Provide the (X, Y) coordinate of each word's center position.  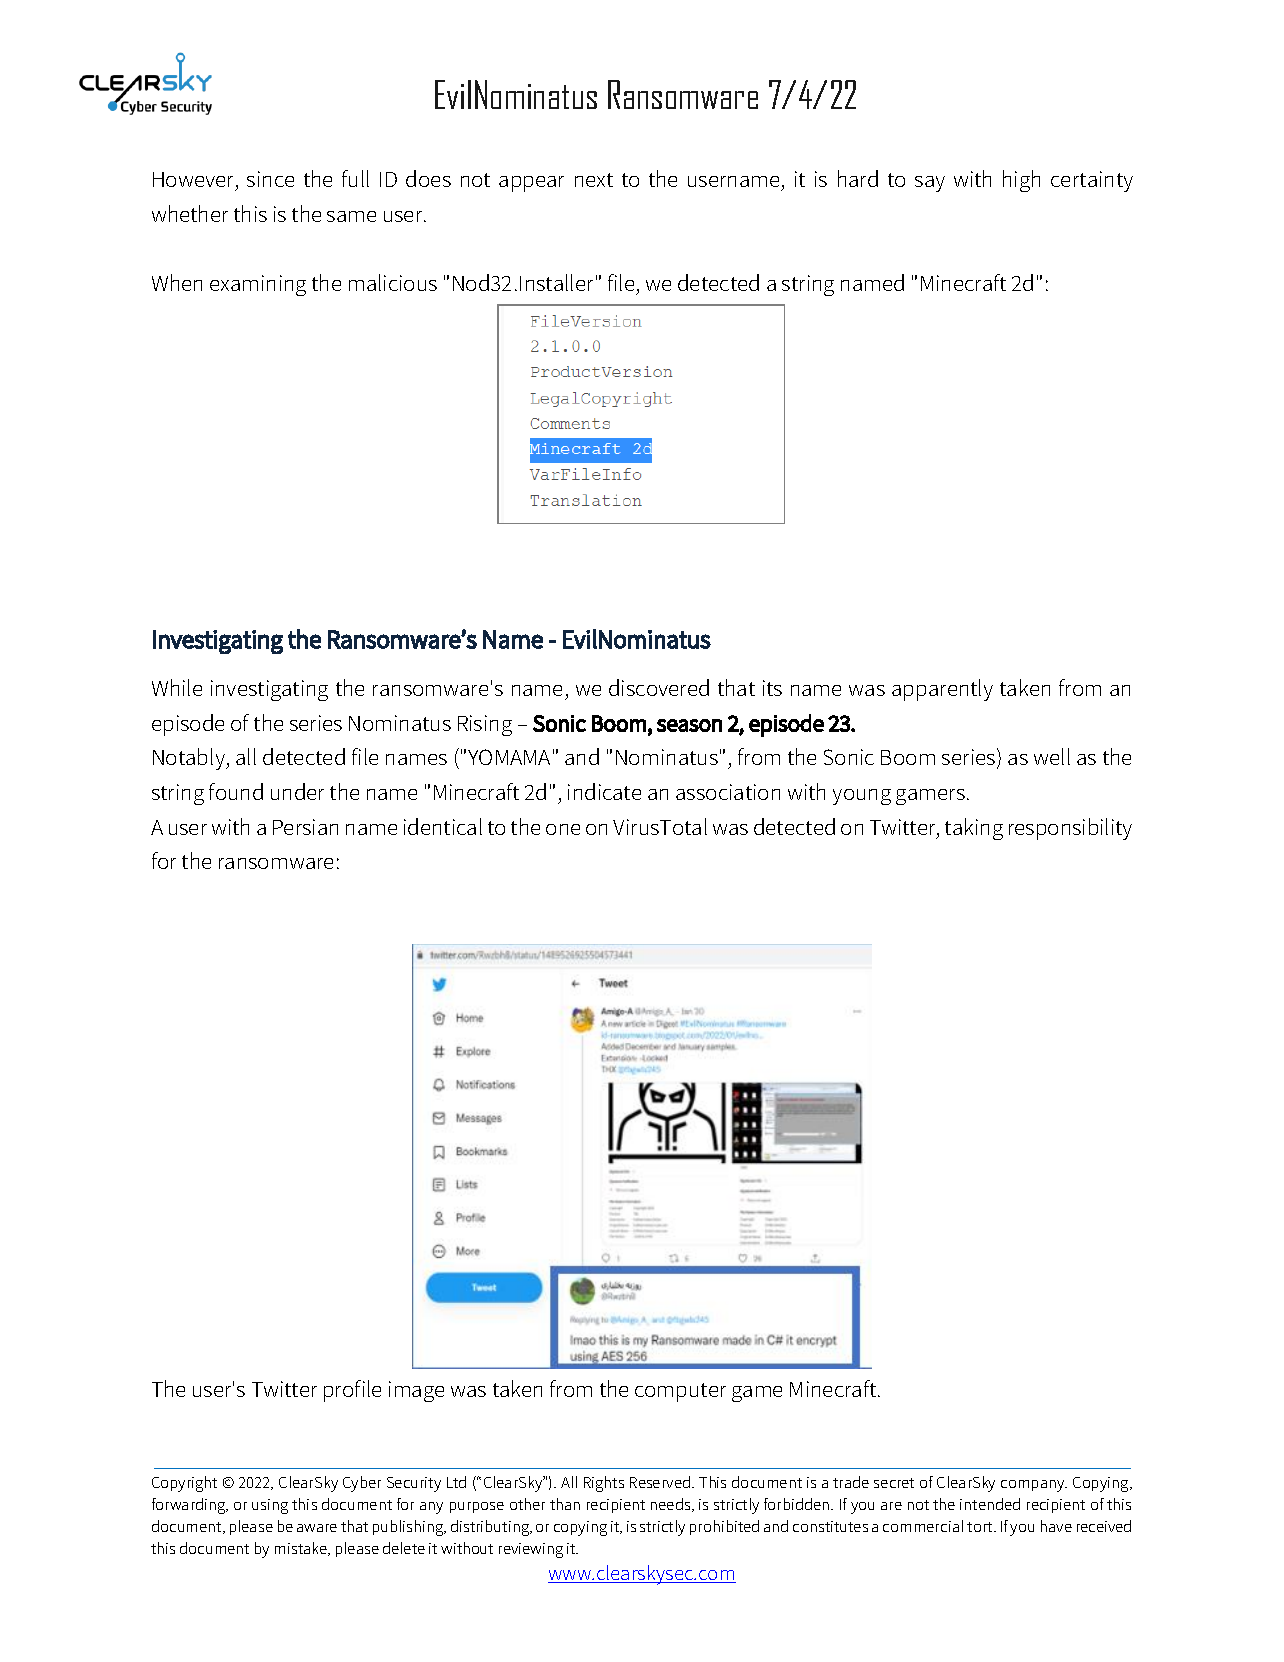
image (416, 1391)
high (1021, 181)
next (594, 180)
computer (680, 1392)
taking (974, 829)
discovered (659, 687)
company (1034, 1486)
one (563, 829)
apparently (942, 690)
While (177, 687)
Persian (305, 827)
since (270, 179)
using (270, 1506)
